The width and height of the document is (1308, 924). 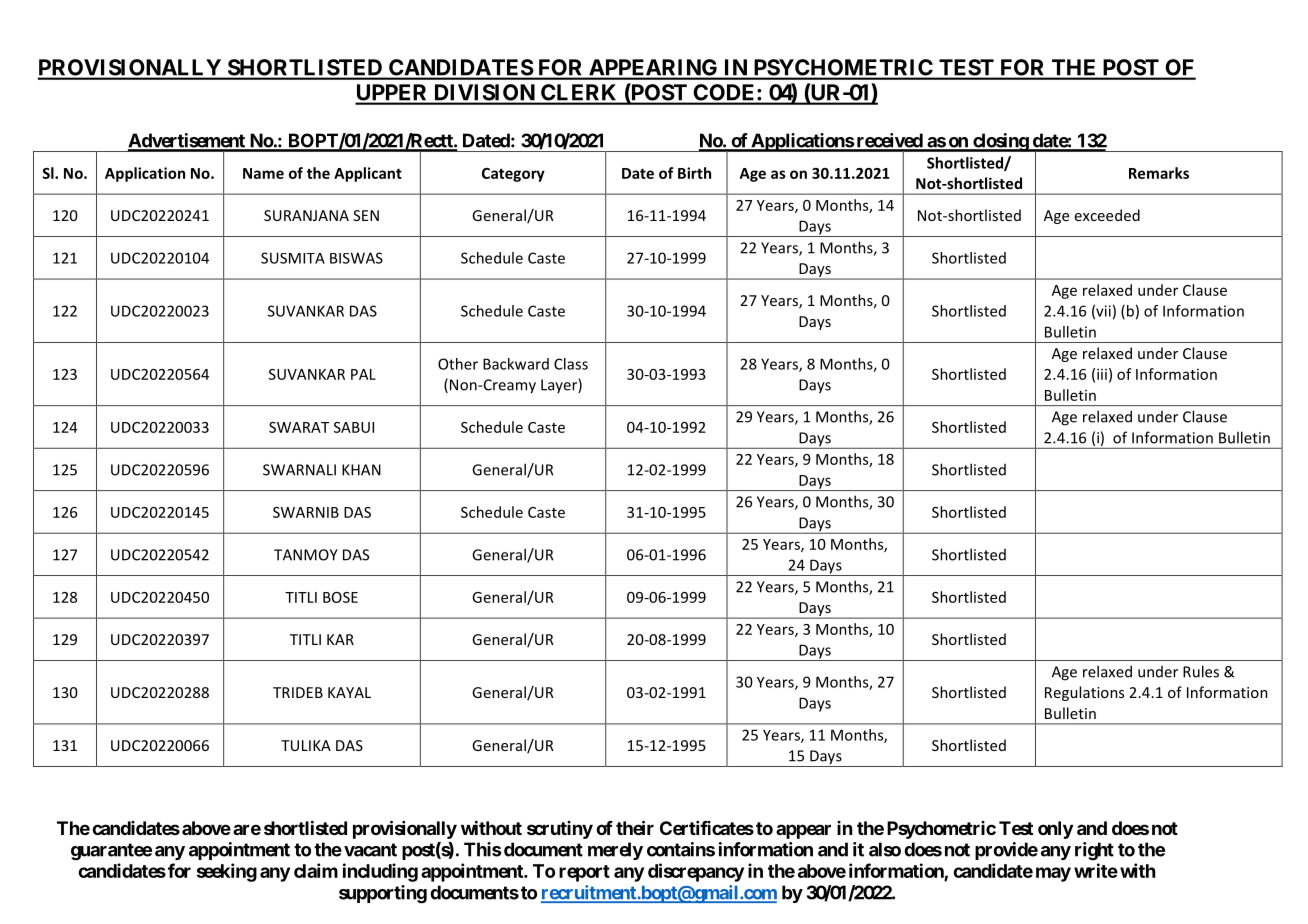 I want to click on Remarks, so click(x=1159, y=173).
